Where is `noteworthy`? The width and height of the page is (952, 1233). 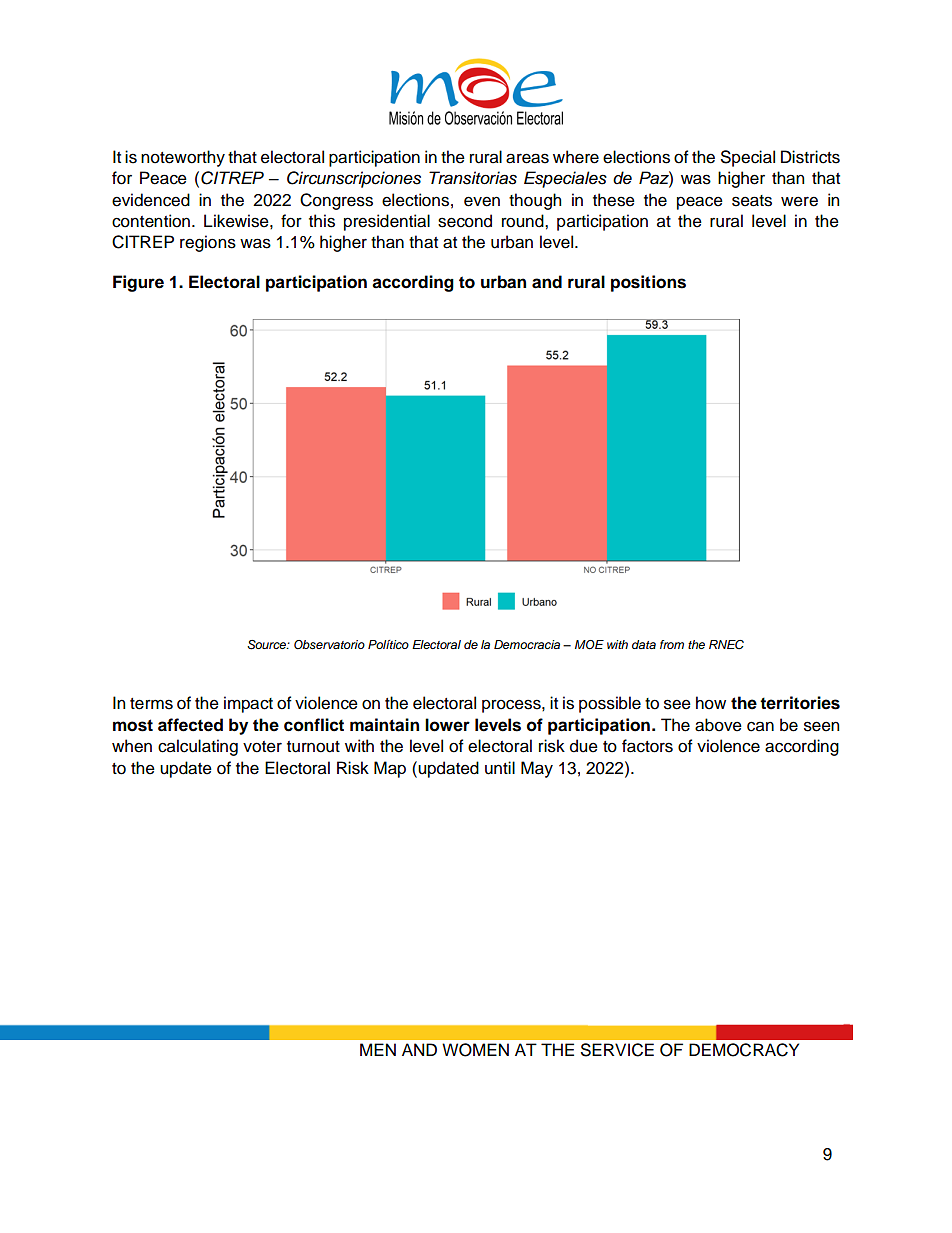
noteworthy is located at coordinates (183, 158).
